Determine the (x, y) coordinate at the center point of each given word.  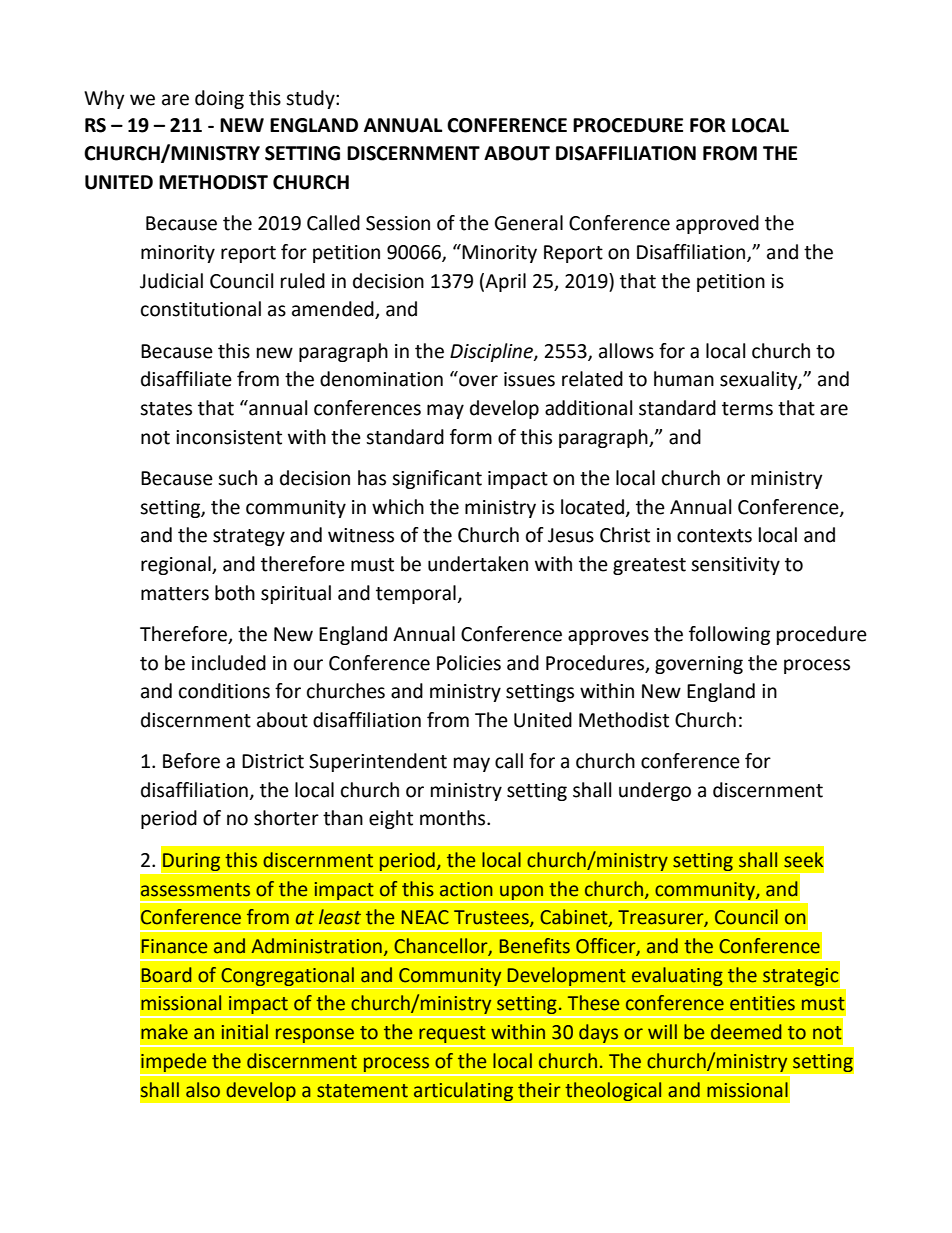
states (166, 409)
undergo (655, 791)
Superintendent (378, 762)
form (471, 437)
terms (747, 409)
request (452, 1035)
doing (219, 99)
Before (191, 761)
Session (398, 223)
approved (717, 224)
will (662, 1031)
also (203, 1090)
